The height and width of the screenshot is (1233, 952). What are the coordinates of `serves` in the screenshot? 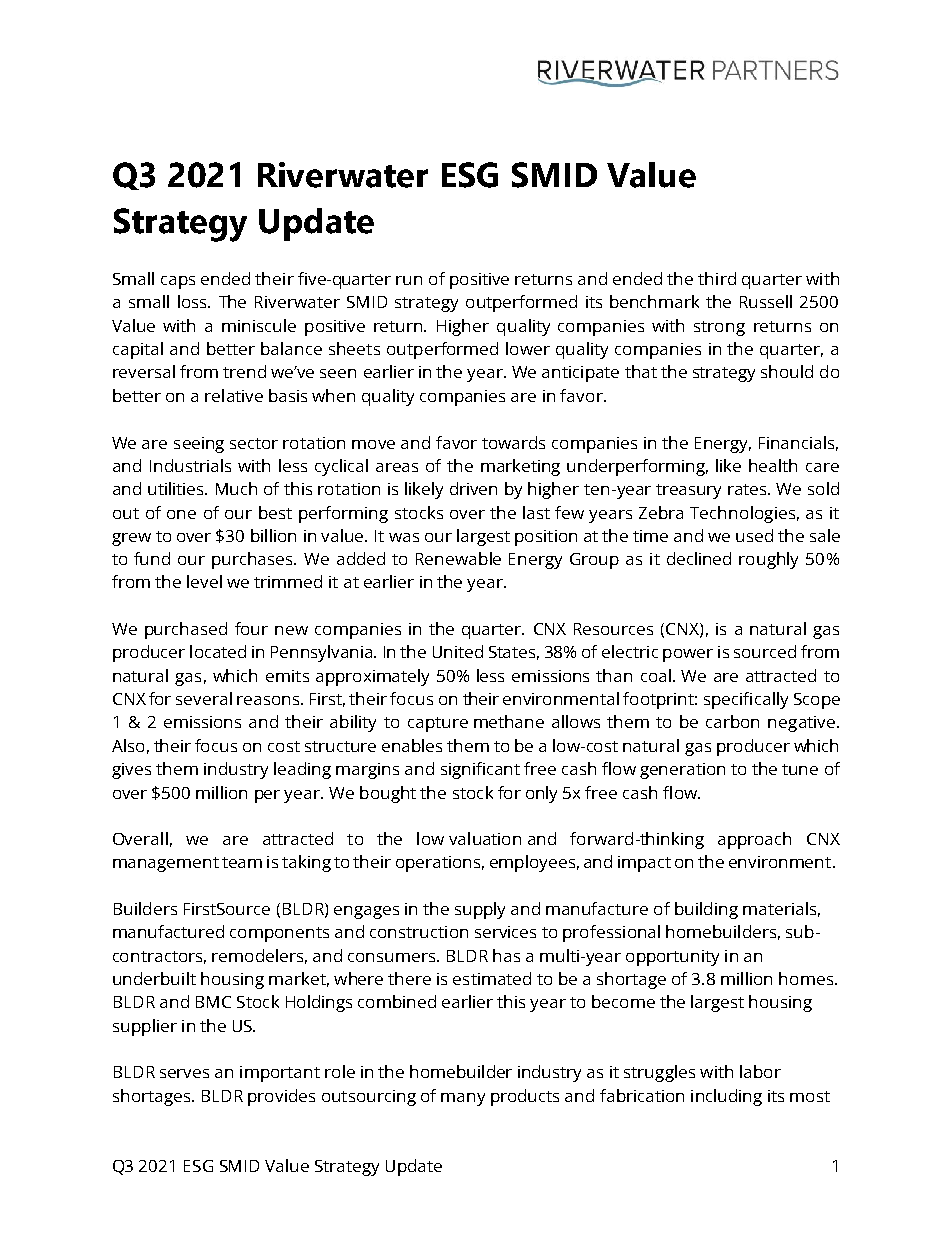 It's located at (184, 1073).
